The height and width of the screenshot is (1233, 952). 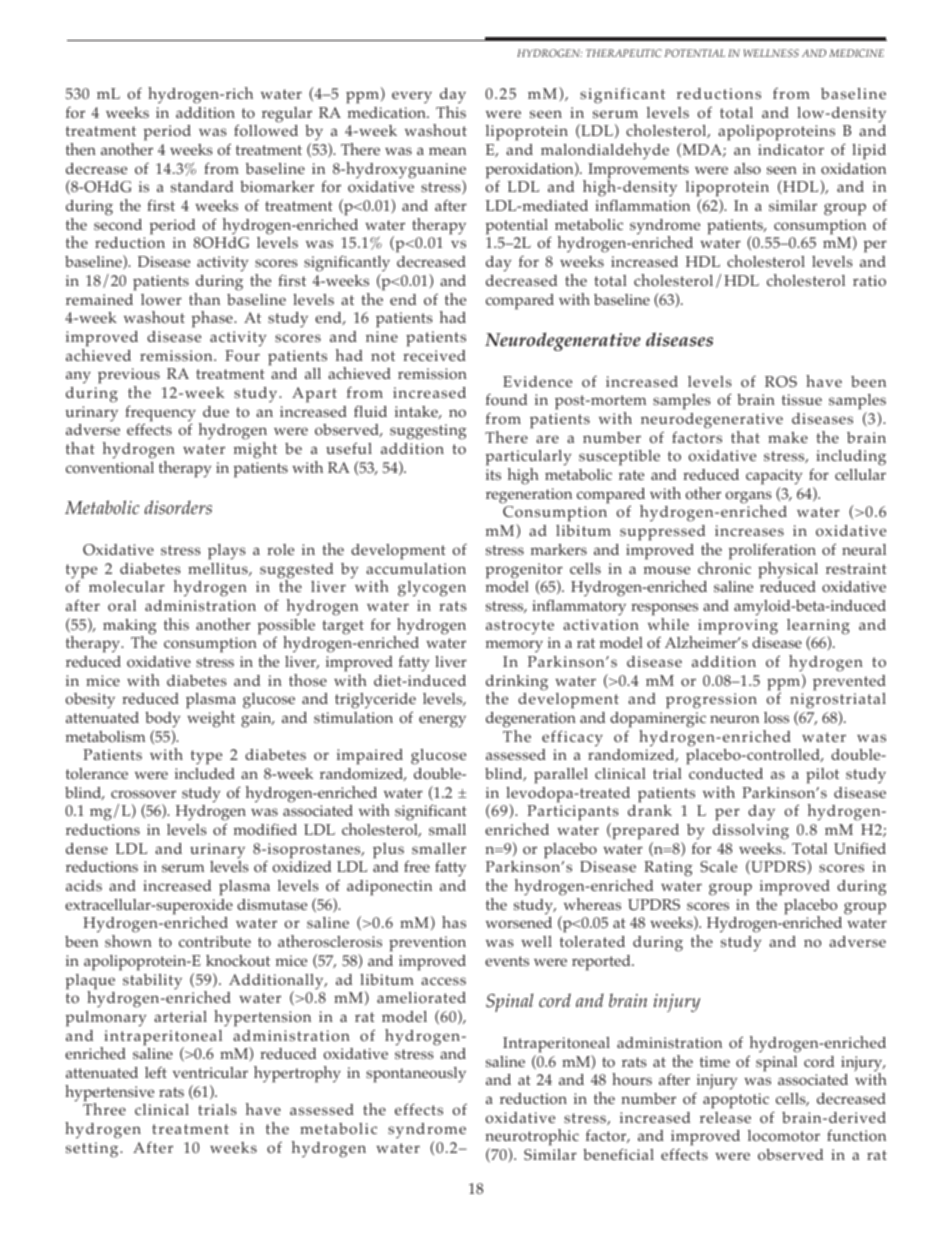 I want to click on indicator, so click(x=791, y=150).
